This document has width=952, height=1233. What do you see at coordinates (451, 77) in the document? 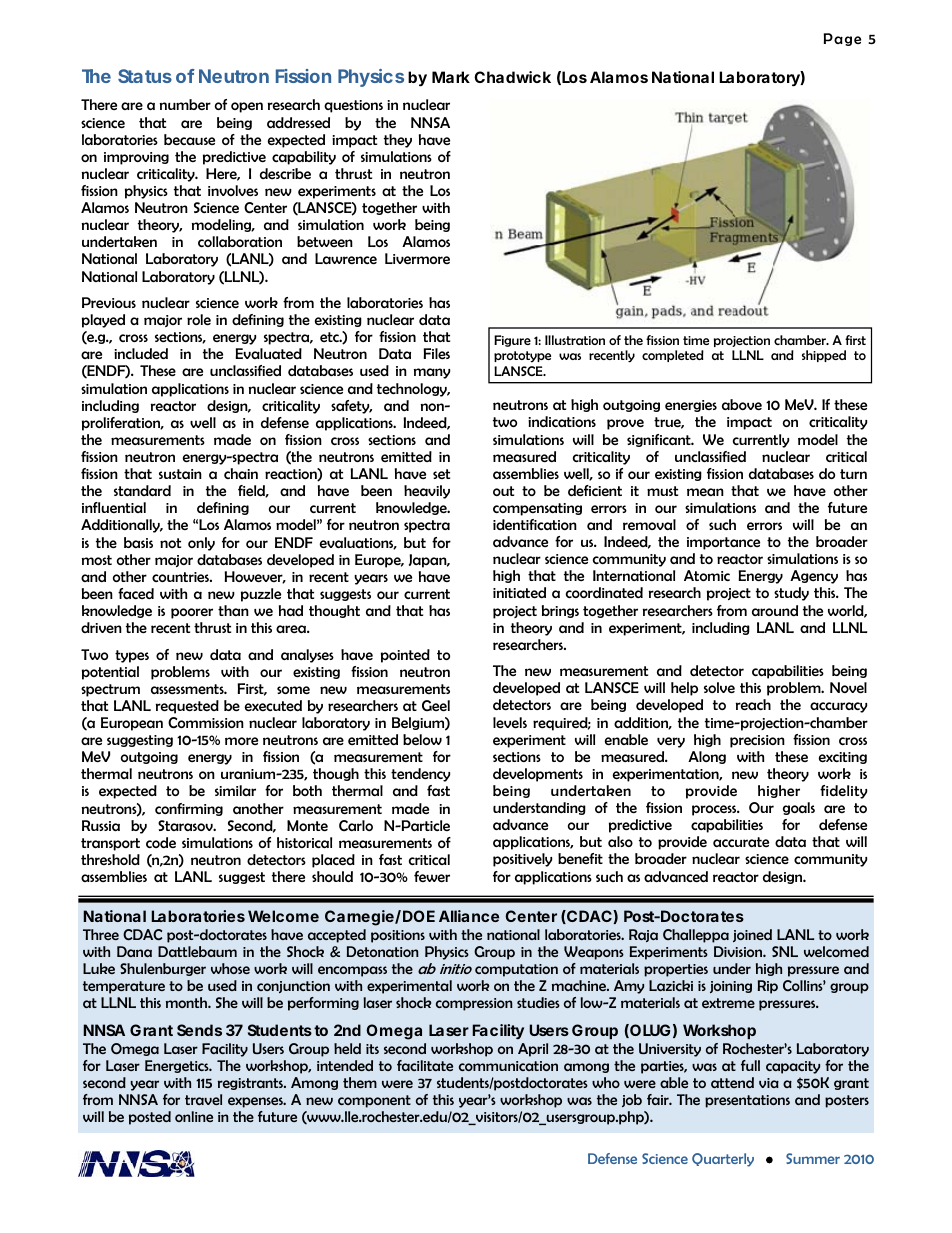
I see `Mark` at bounding box center [451, 77].
